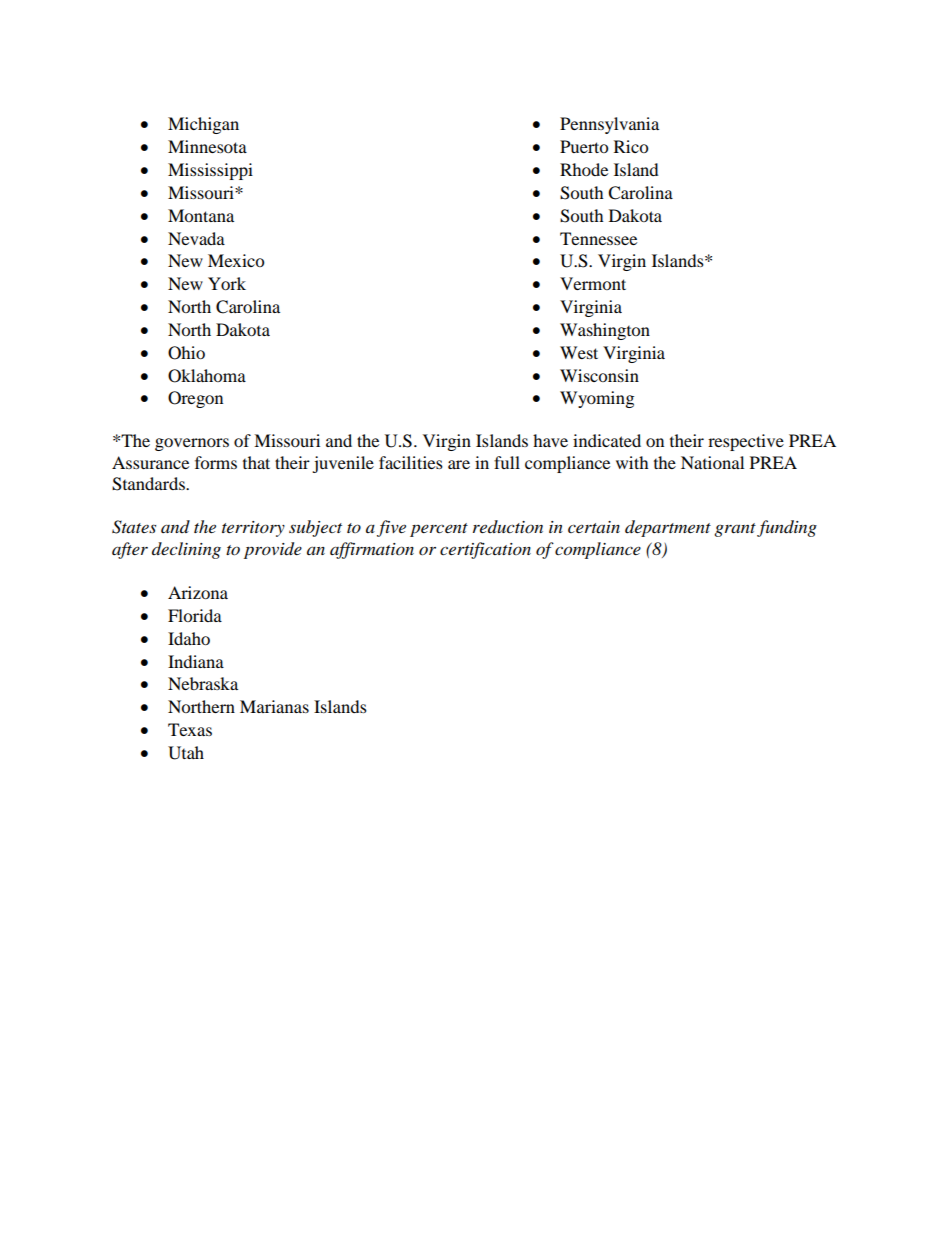  I want to click on Arizona, so click(198, 592).
